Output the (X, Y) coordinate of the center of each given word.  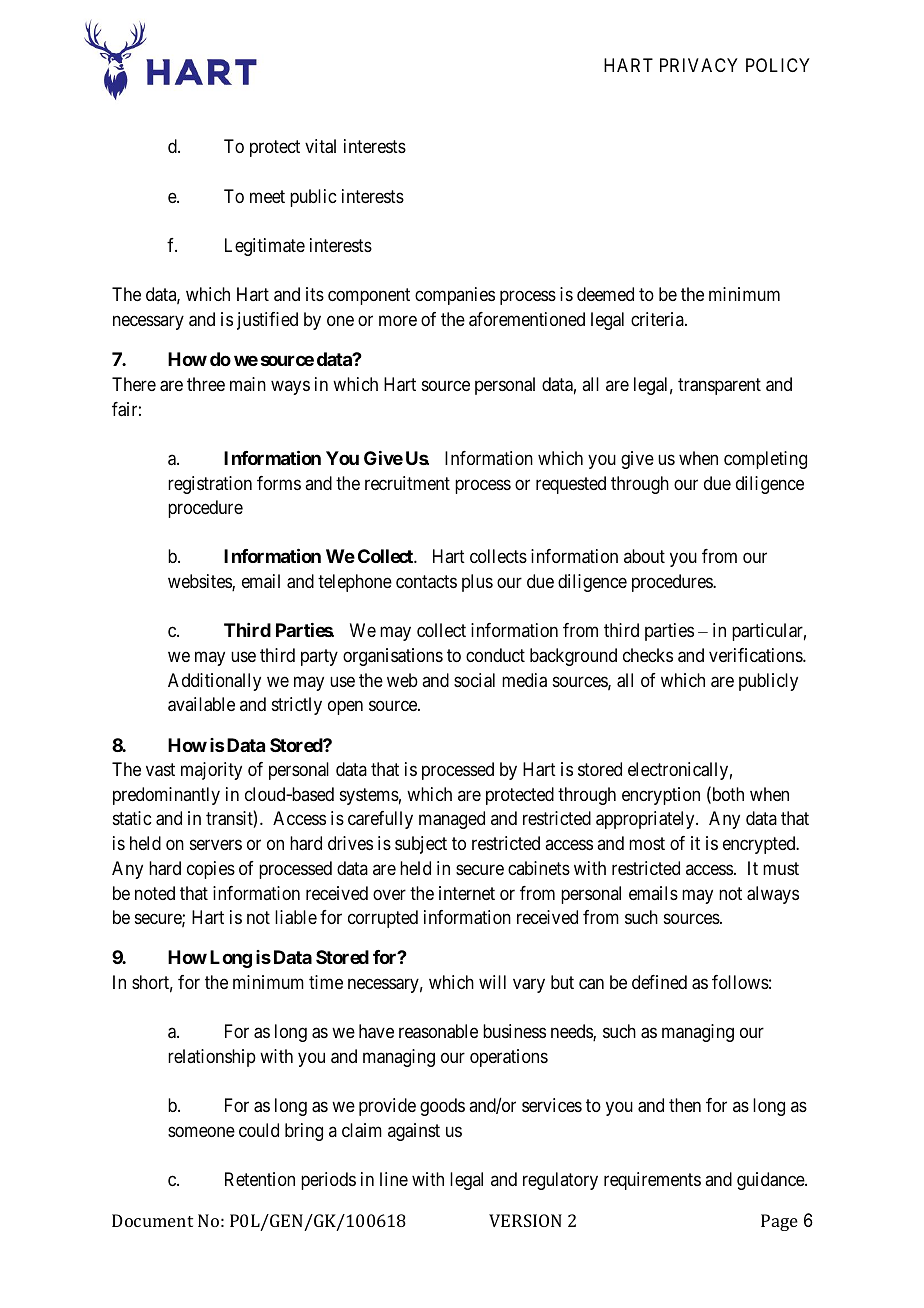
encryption (661, 796)
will (492, 982)
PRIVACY (699, 65)
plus (477, 583)
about (644, 556)
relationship (212, 1058)
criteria (658, 319)
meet (267, 196)
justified (267, 321)
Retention (260, 1179)
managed (452, 820)
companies (455, 296)
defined (659, 982)
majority (211, 771)
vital (320, 146)
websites (200, 582)
